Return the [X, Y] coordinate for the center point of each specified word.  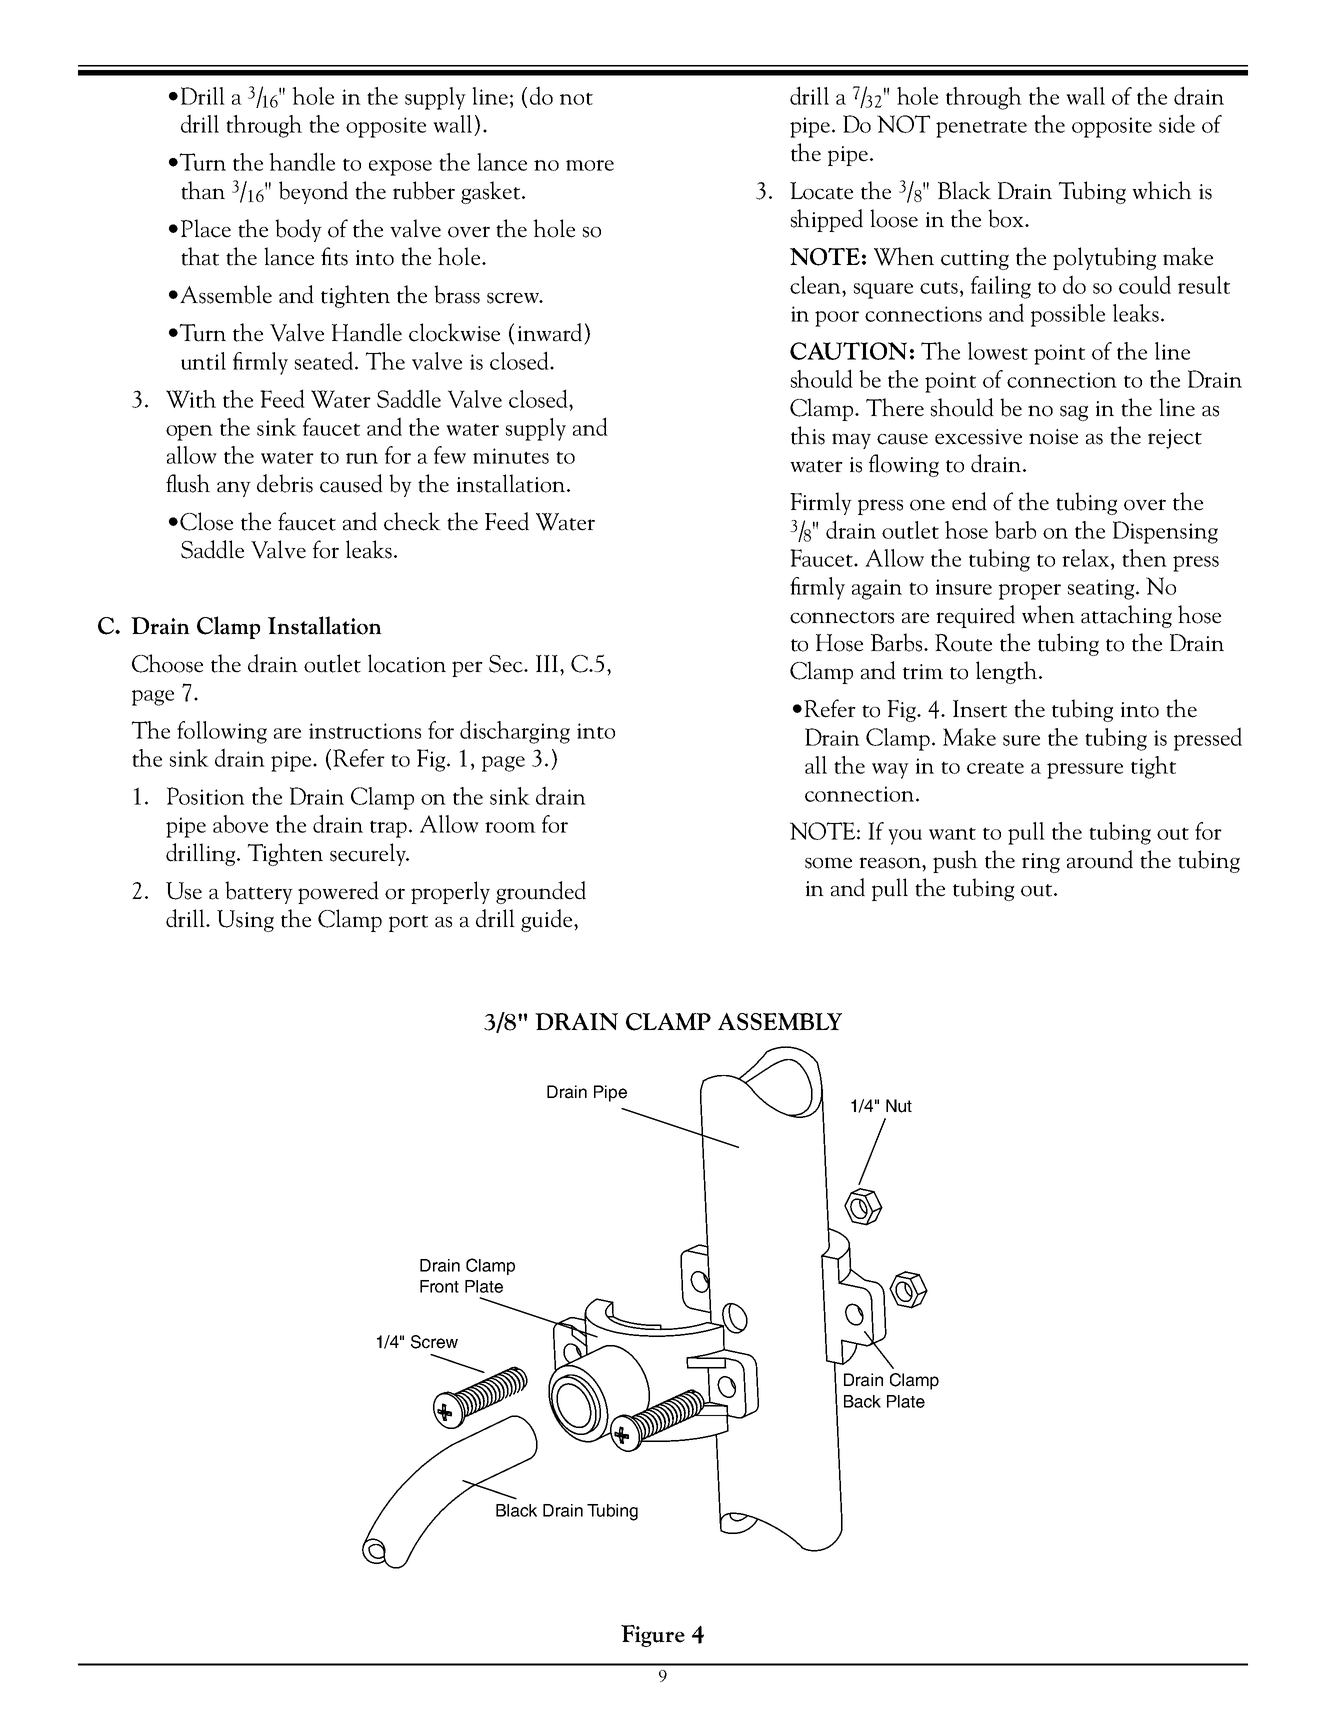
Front [439, 1286]
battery [259, 892]
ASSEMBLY [780, 1022]
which [1162, 190]
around [1100, 859]
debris [285, 483]
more [590, 165]
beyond [313, 192]
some [828, 863]
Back [862, 1401]
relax [1087, 558]
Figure [653, 1636]
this [808, 435]
